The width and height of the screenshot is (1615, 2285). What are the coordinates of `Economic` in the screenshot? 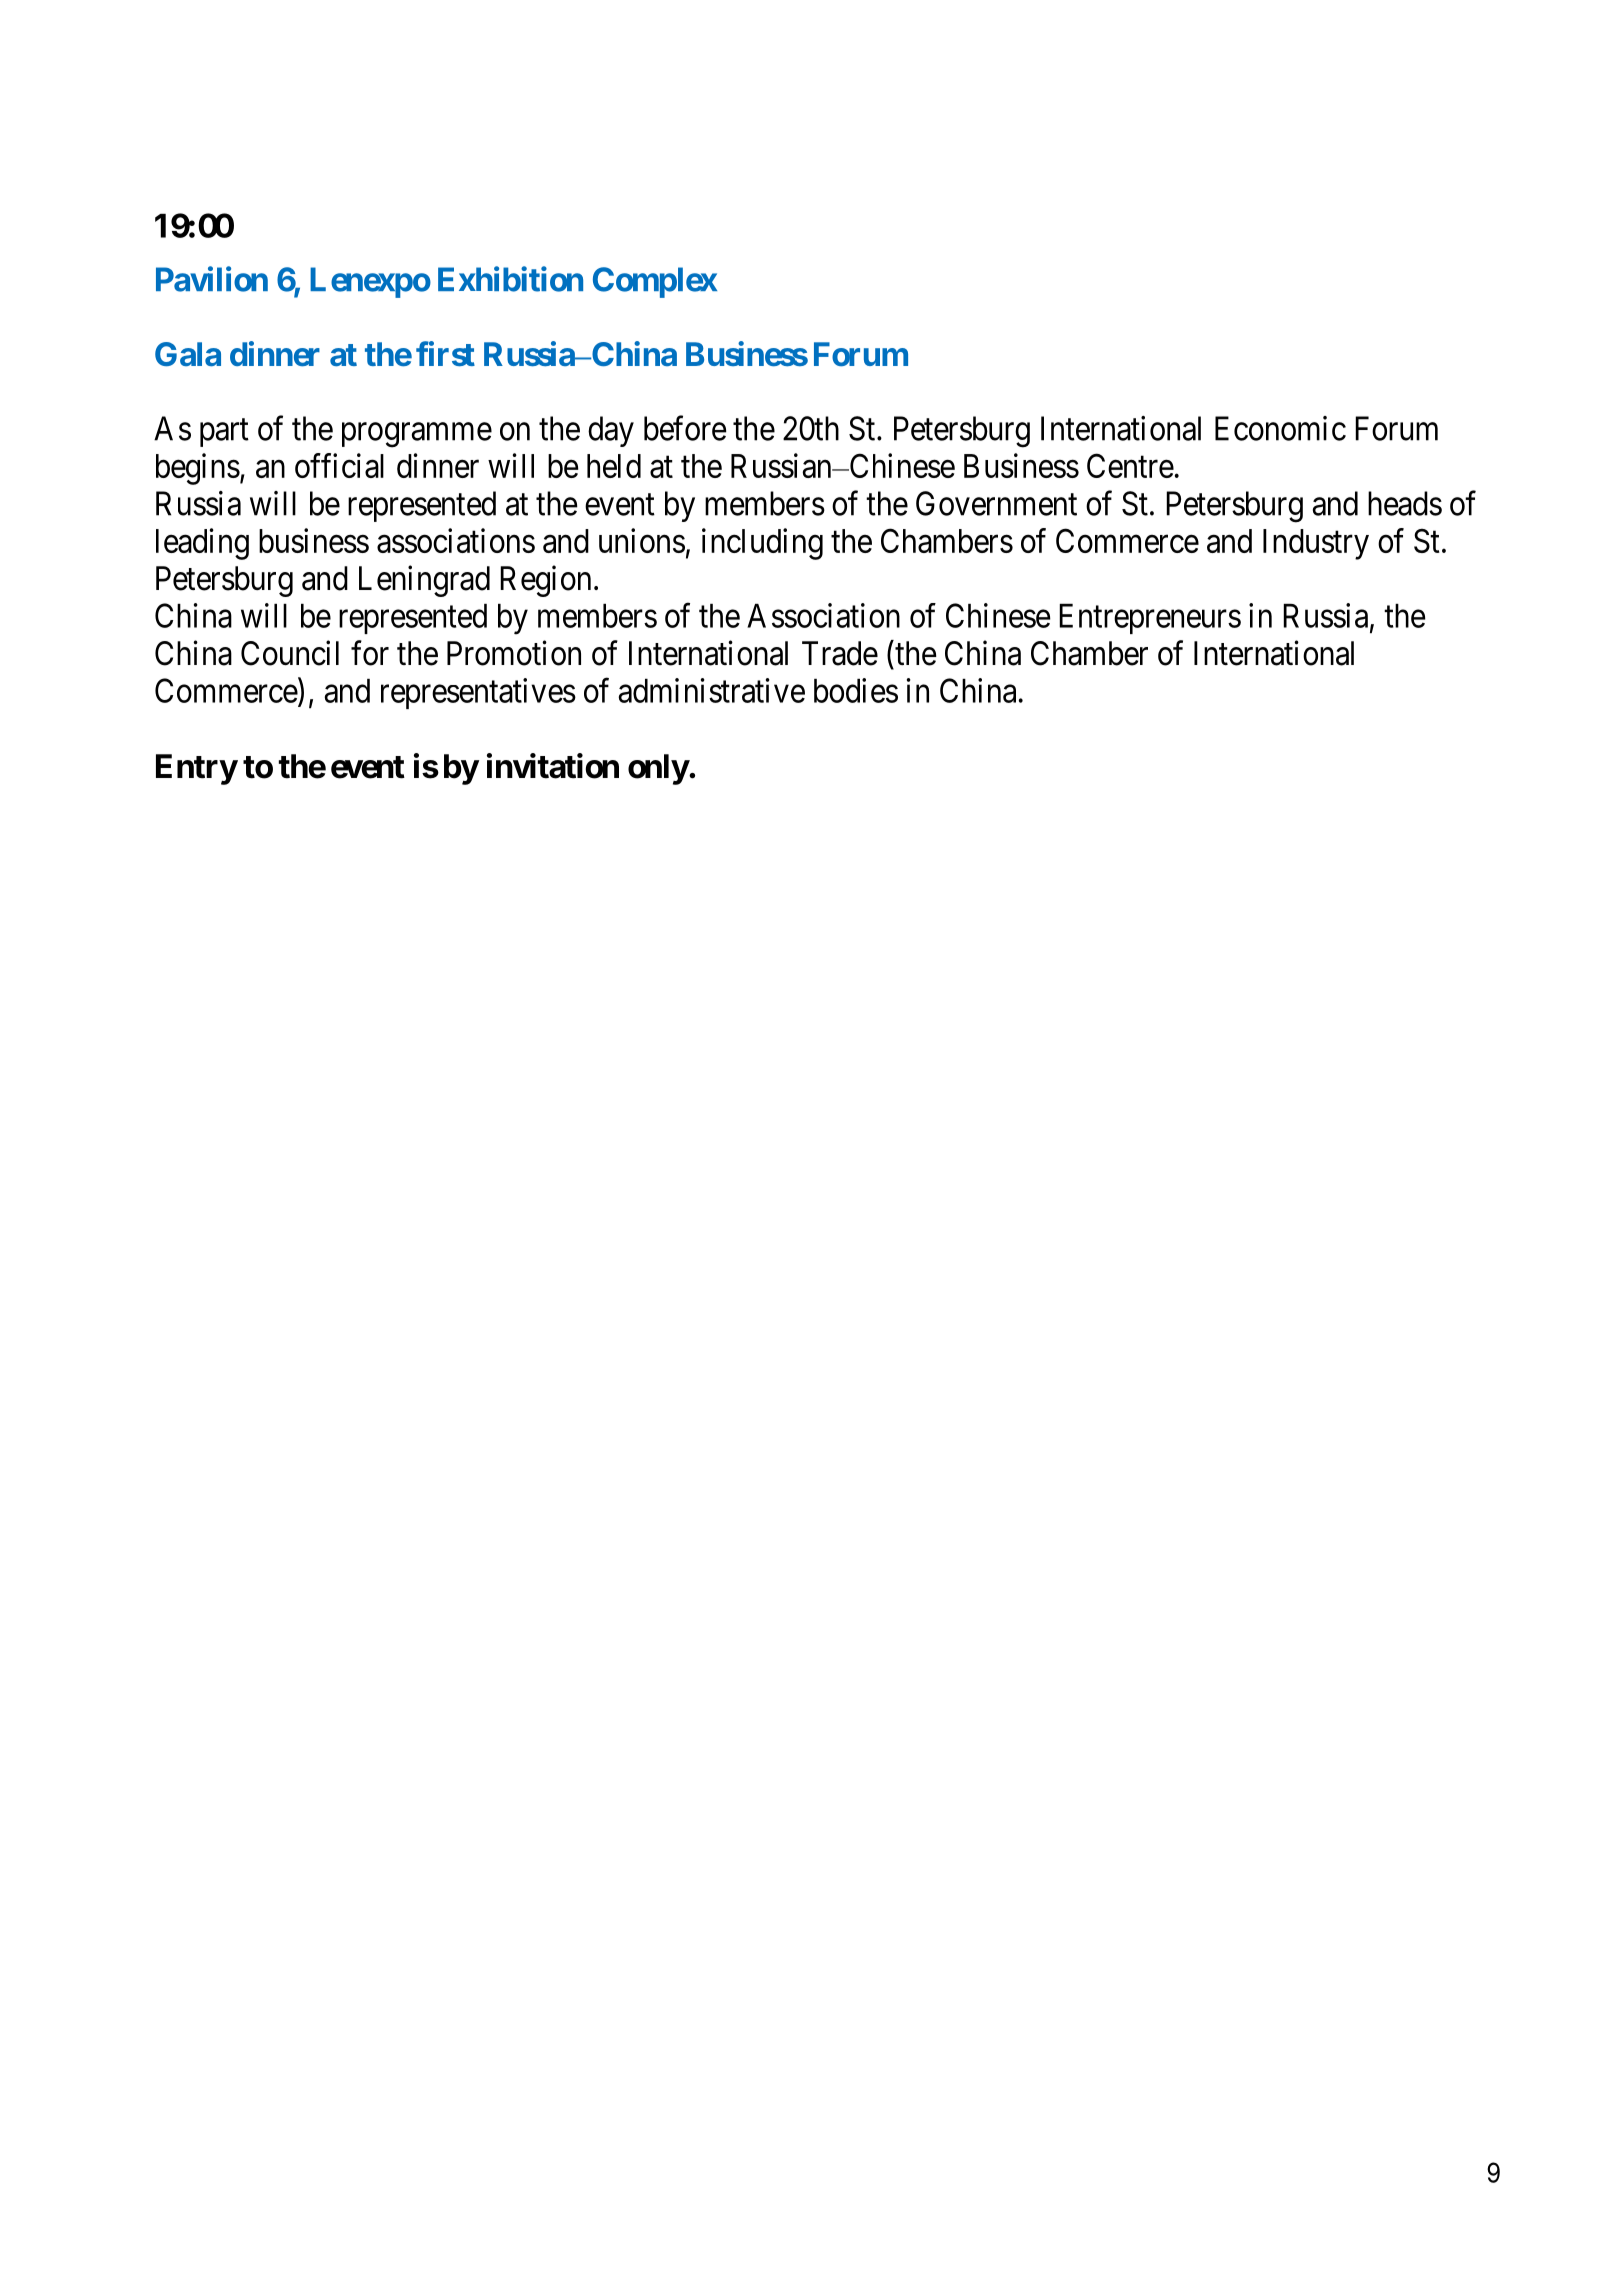 It's located at (1280, 428).
